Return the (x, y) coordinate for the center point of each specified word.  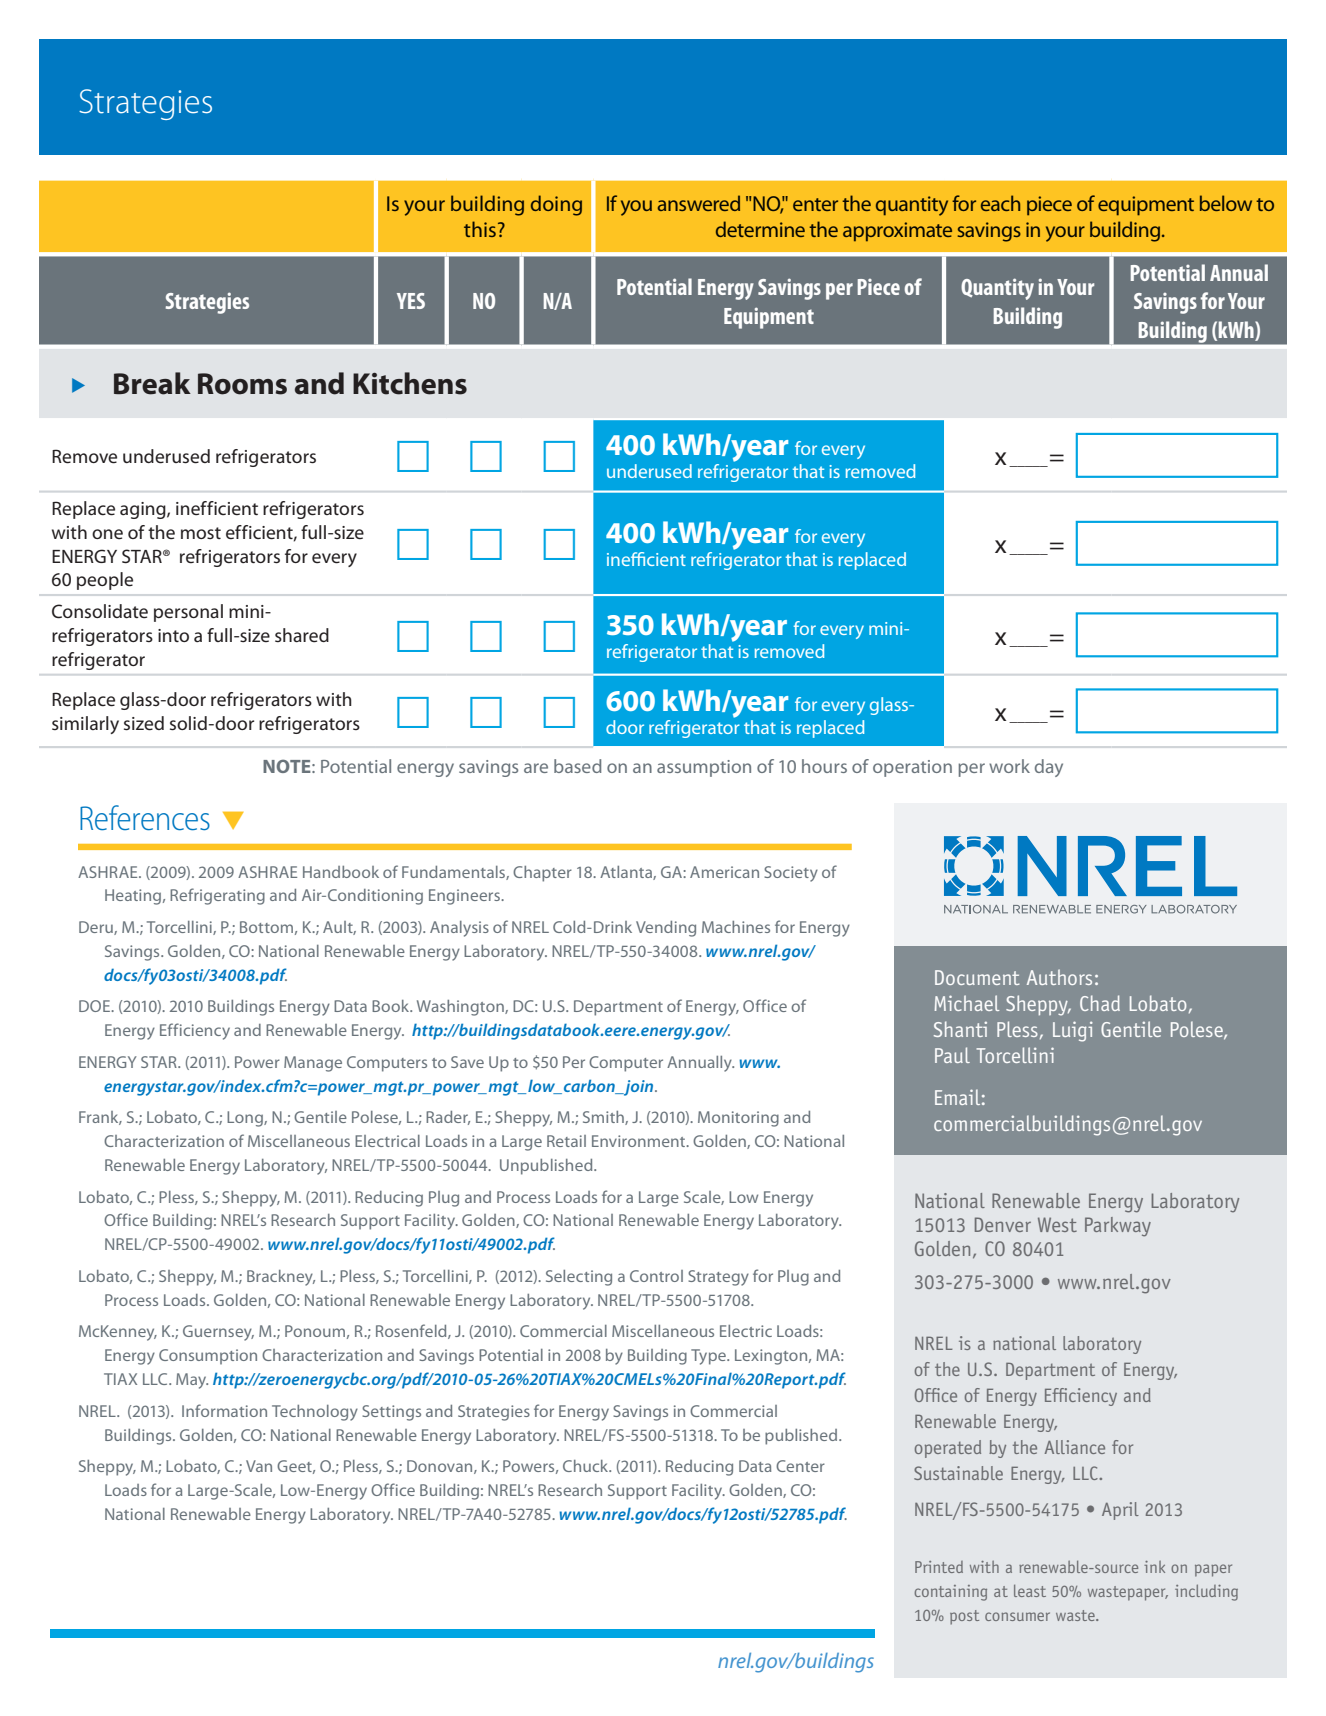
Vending (666, 929)
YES (411, 301)
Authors (1059, 977)
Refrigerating (217, 896)
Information (224, 1410)
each (1000, 203)
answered (699, 203)
